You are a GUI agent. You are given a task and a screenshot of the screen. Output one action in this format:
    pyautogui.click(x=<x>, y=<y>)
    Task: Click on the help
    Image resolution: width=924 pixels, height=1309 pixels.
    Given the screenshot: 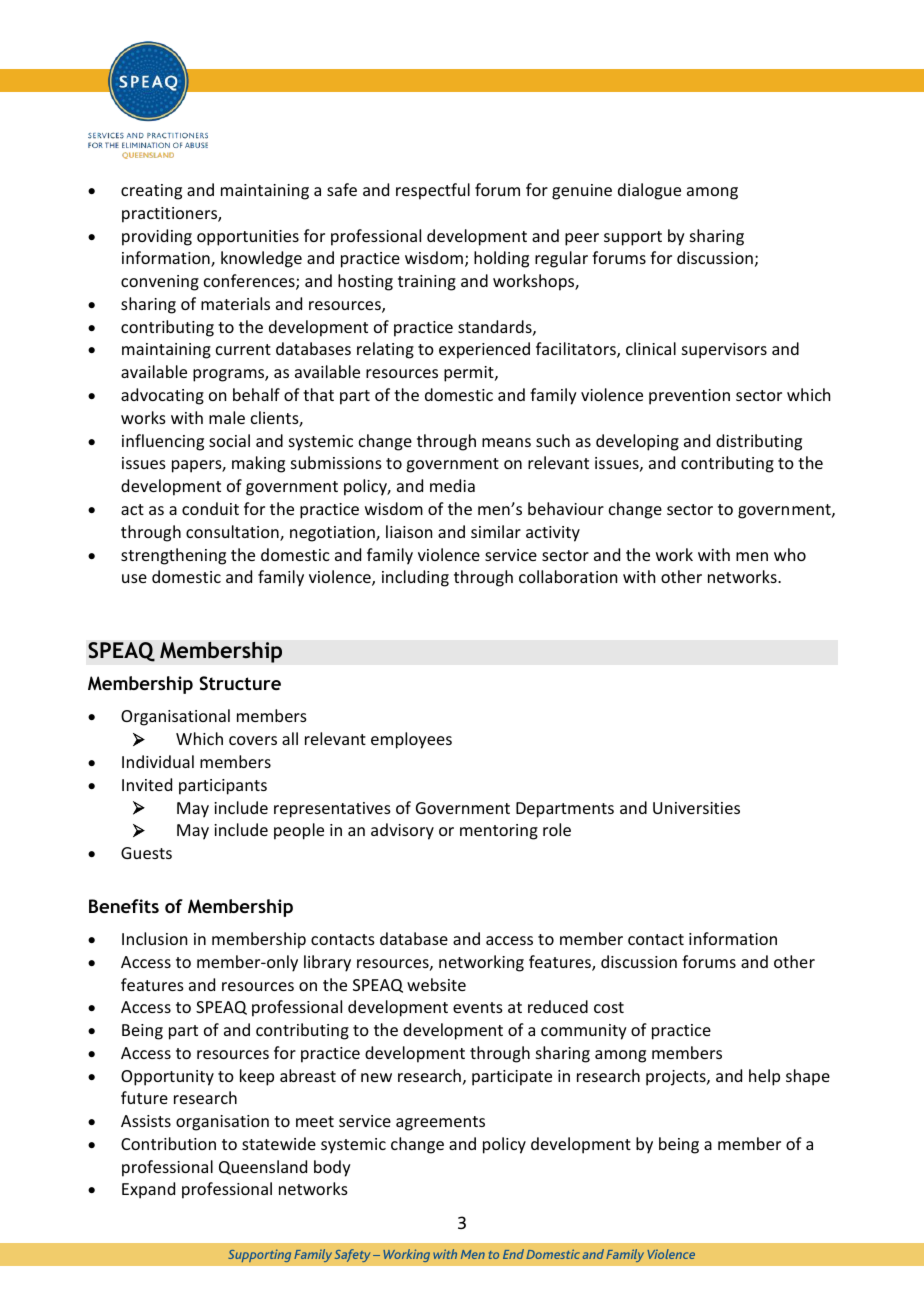 What is the action you would take?
    pyautogui.click(x=764, y=1077)
